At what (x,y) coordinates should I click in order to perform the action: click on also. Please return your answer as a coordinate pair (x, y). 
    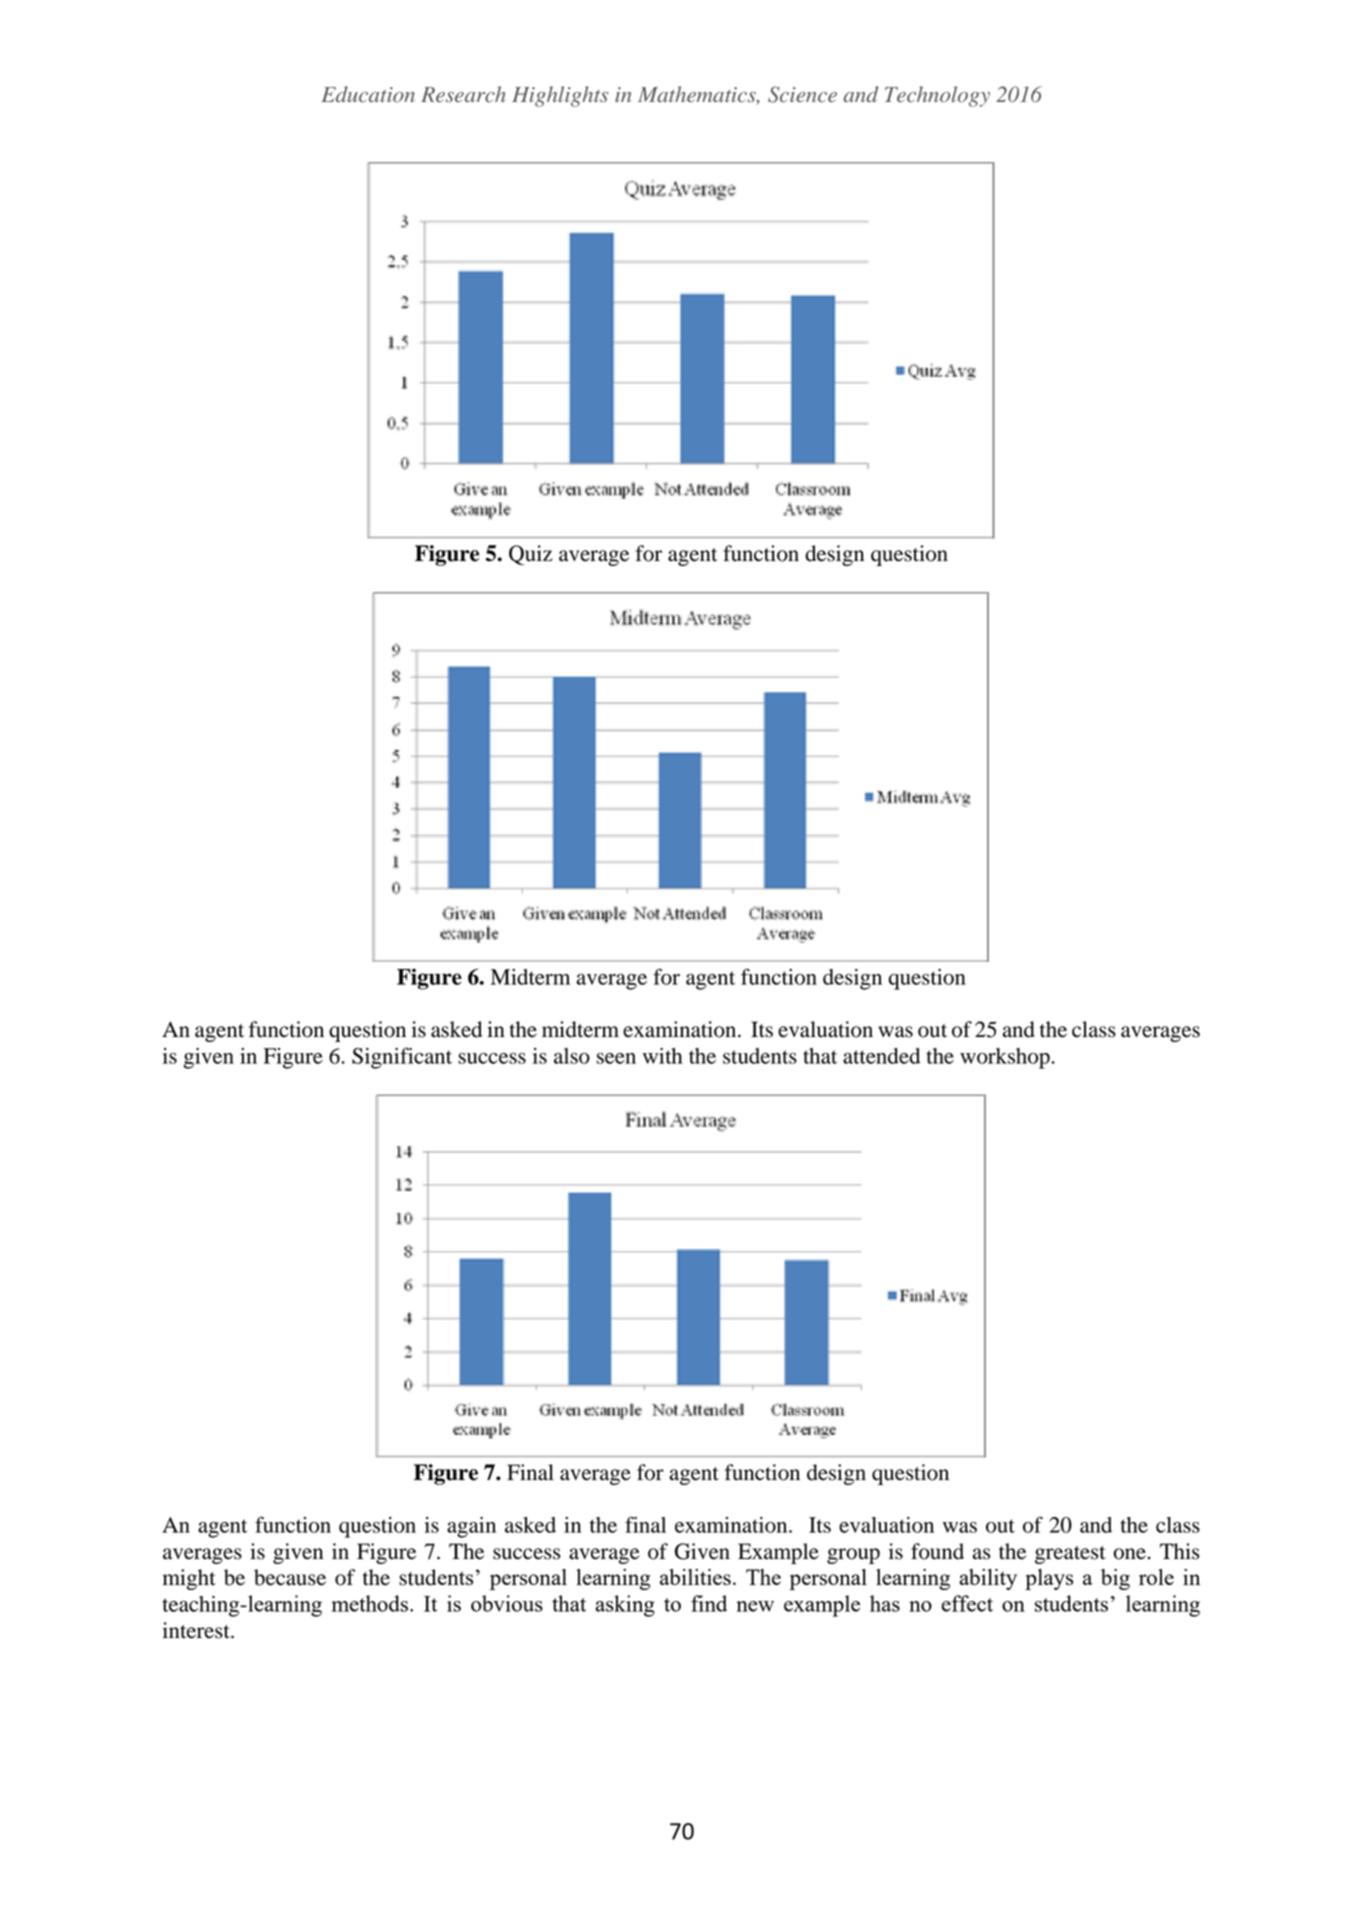
    Looking at the image, I should click on (572, 1056).
